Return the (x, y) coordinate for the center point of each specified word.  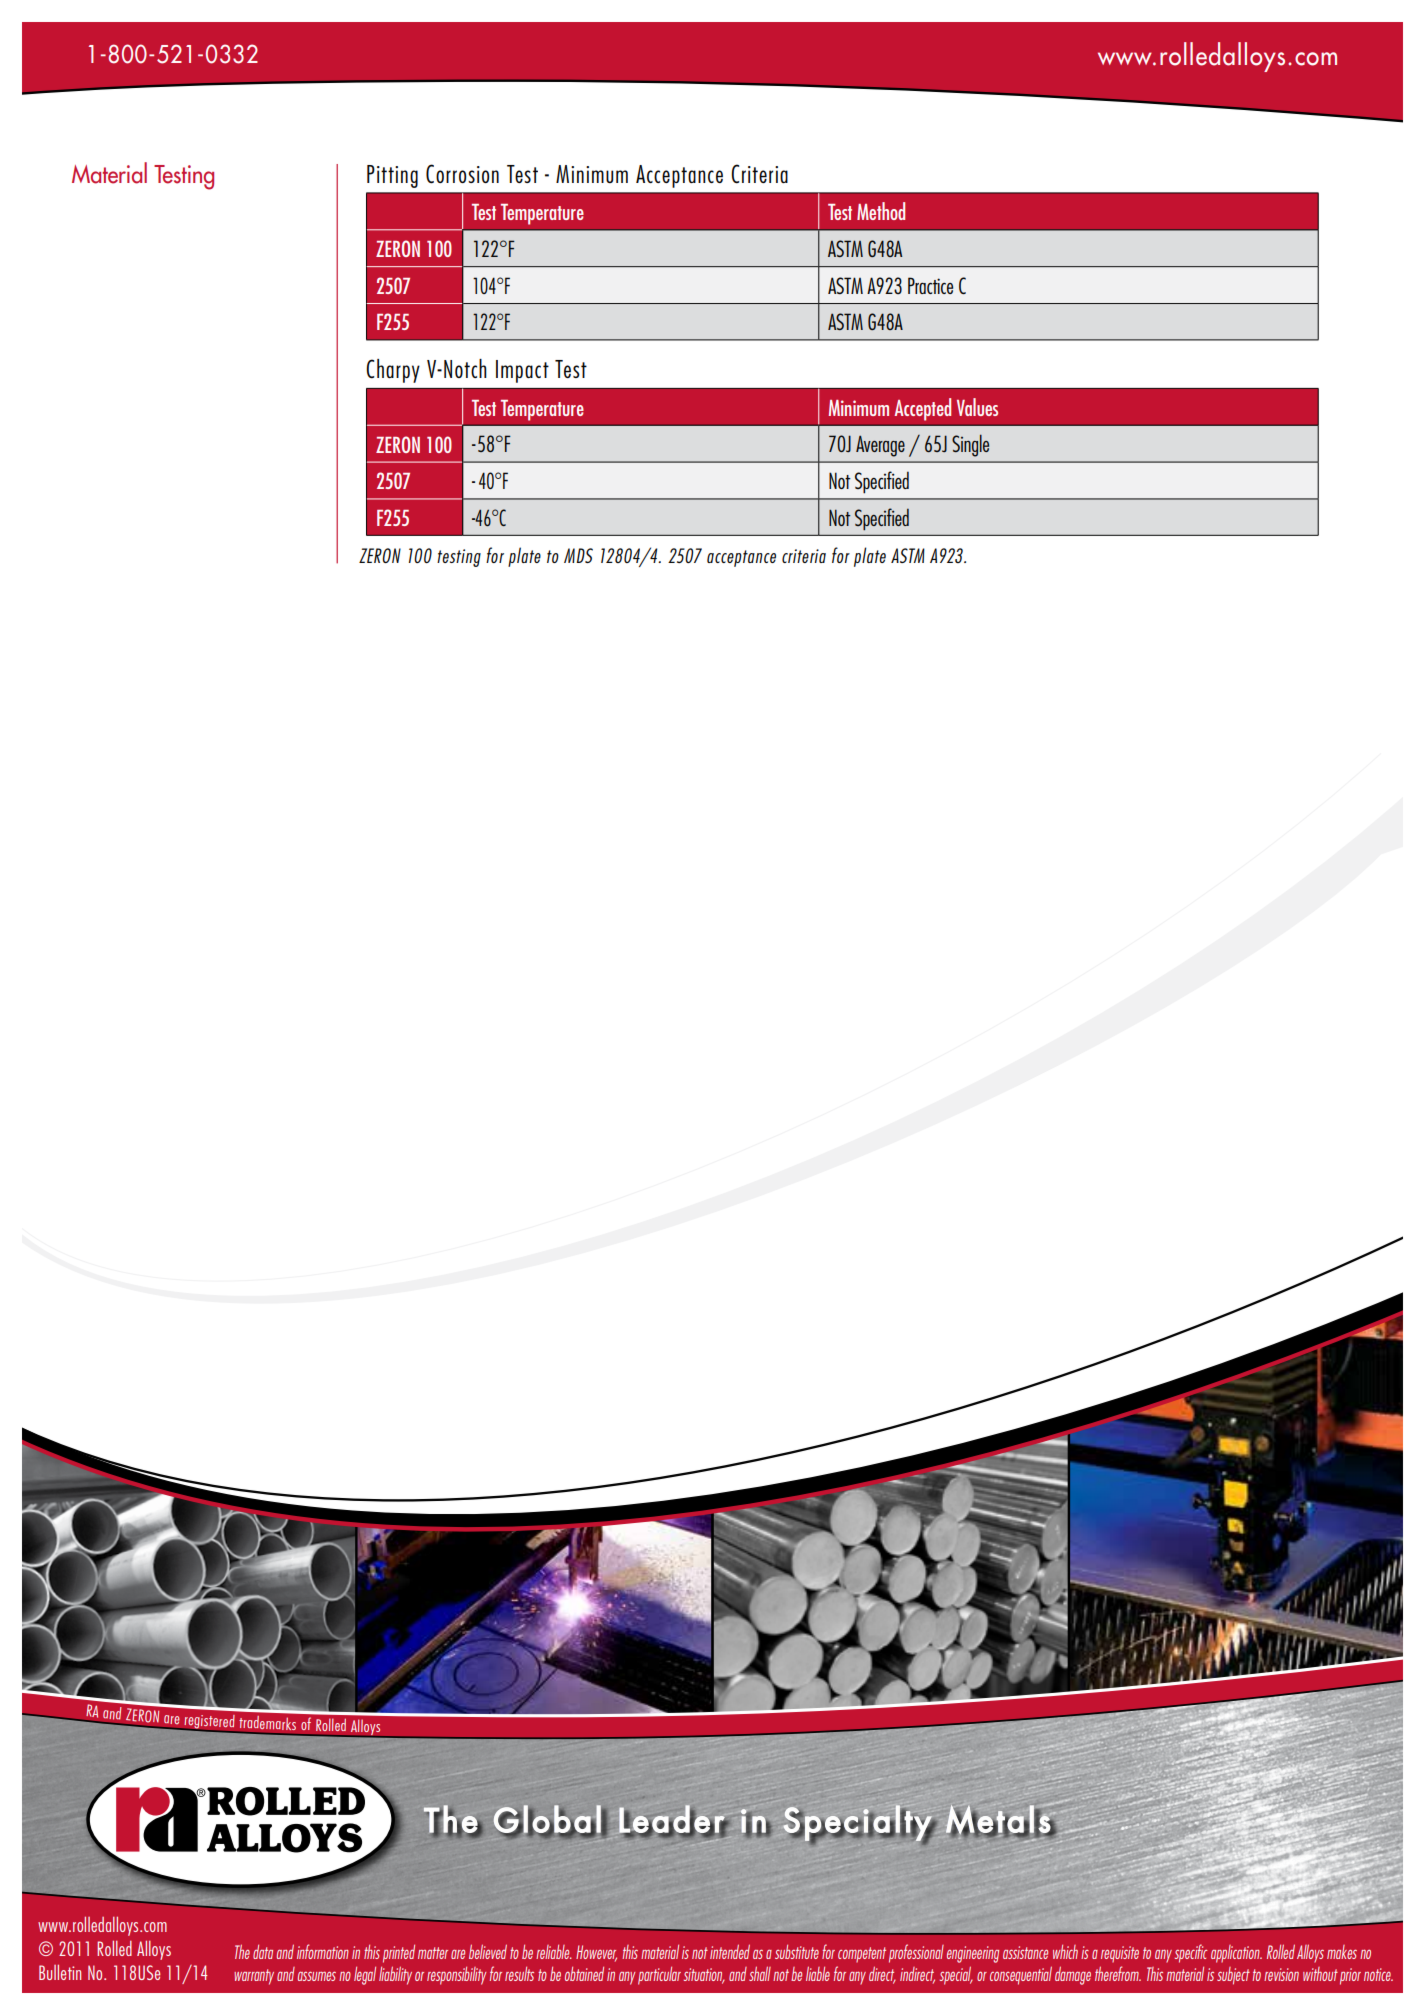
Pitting (392, 176)
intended (730, 1951)
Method (881, 211)
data (263, 1951)
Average (880, 446)
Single (970, 445)
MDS (578, 555)
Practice (930, 285)
